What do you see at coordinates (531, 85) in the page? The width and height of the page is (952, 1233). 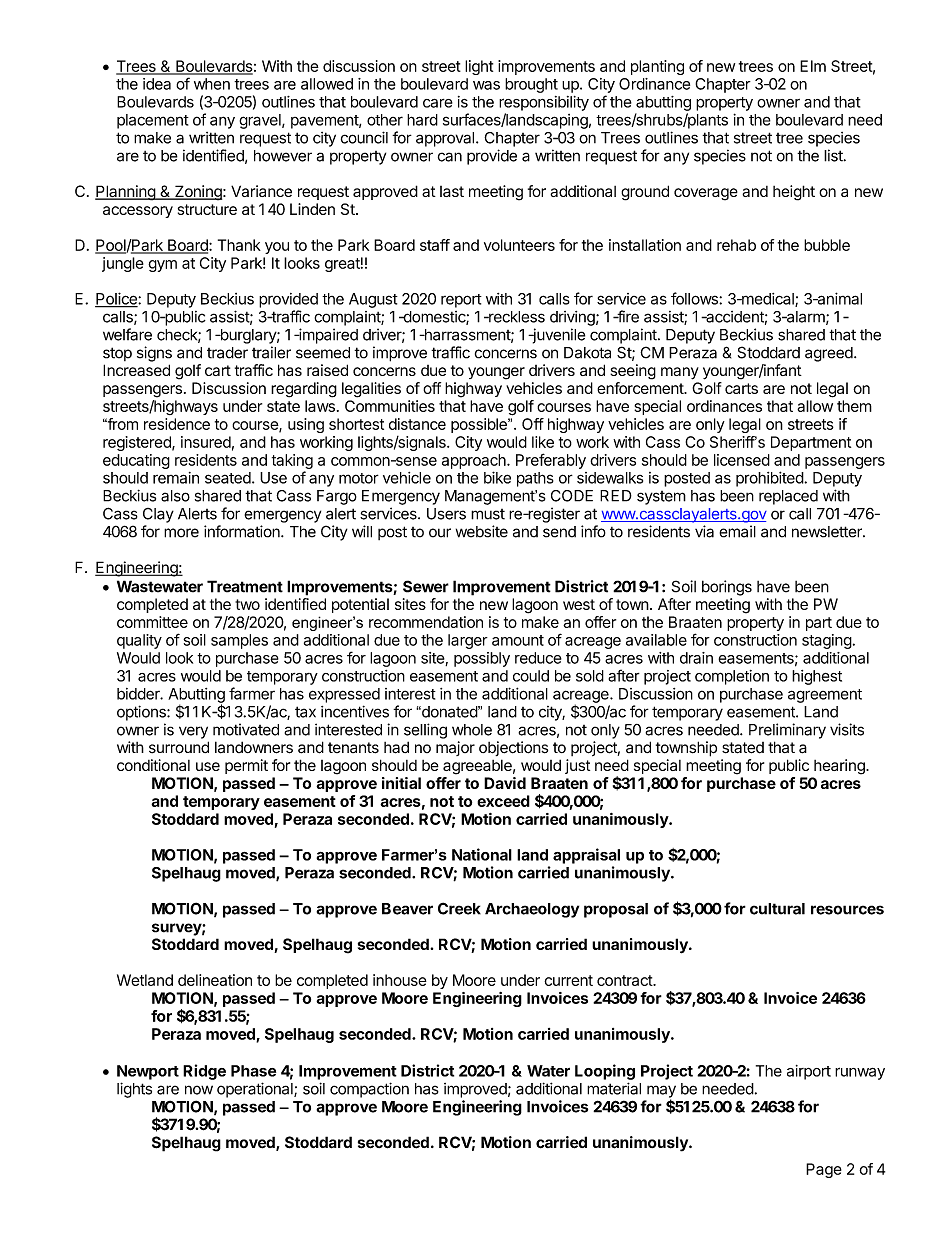 I see `brought` at bounding box center [531, 85].
